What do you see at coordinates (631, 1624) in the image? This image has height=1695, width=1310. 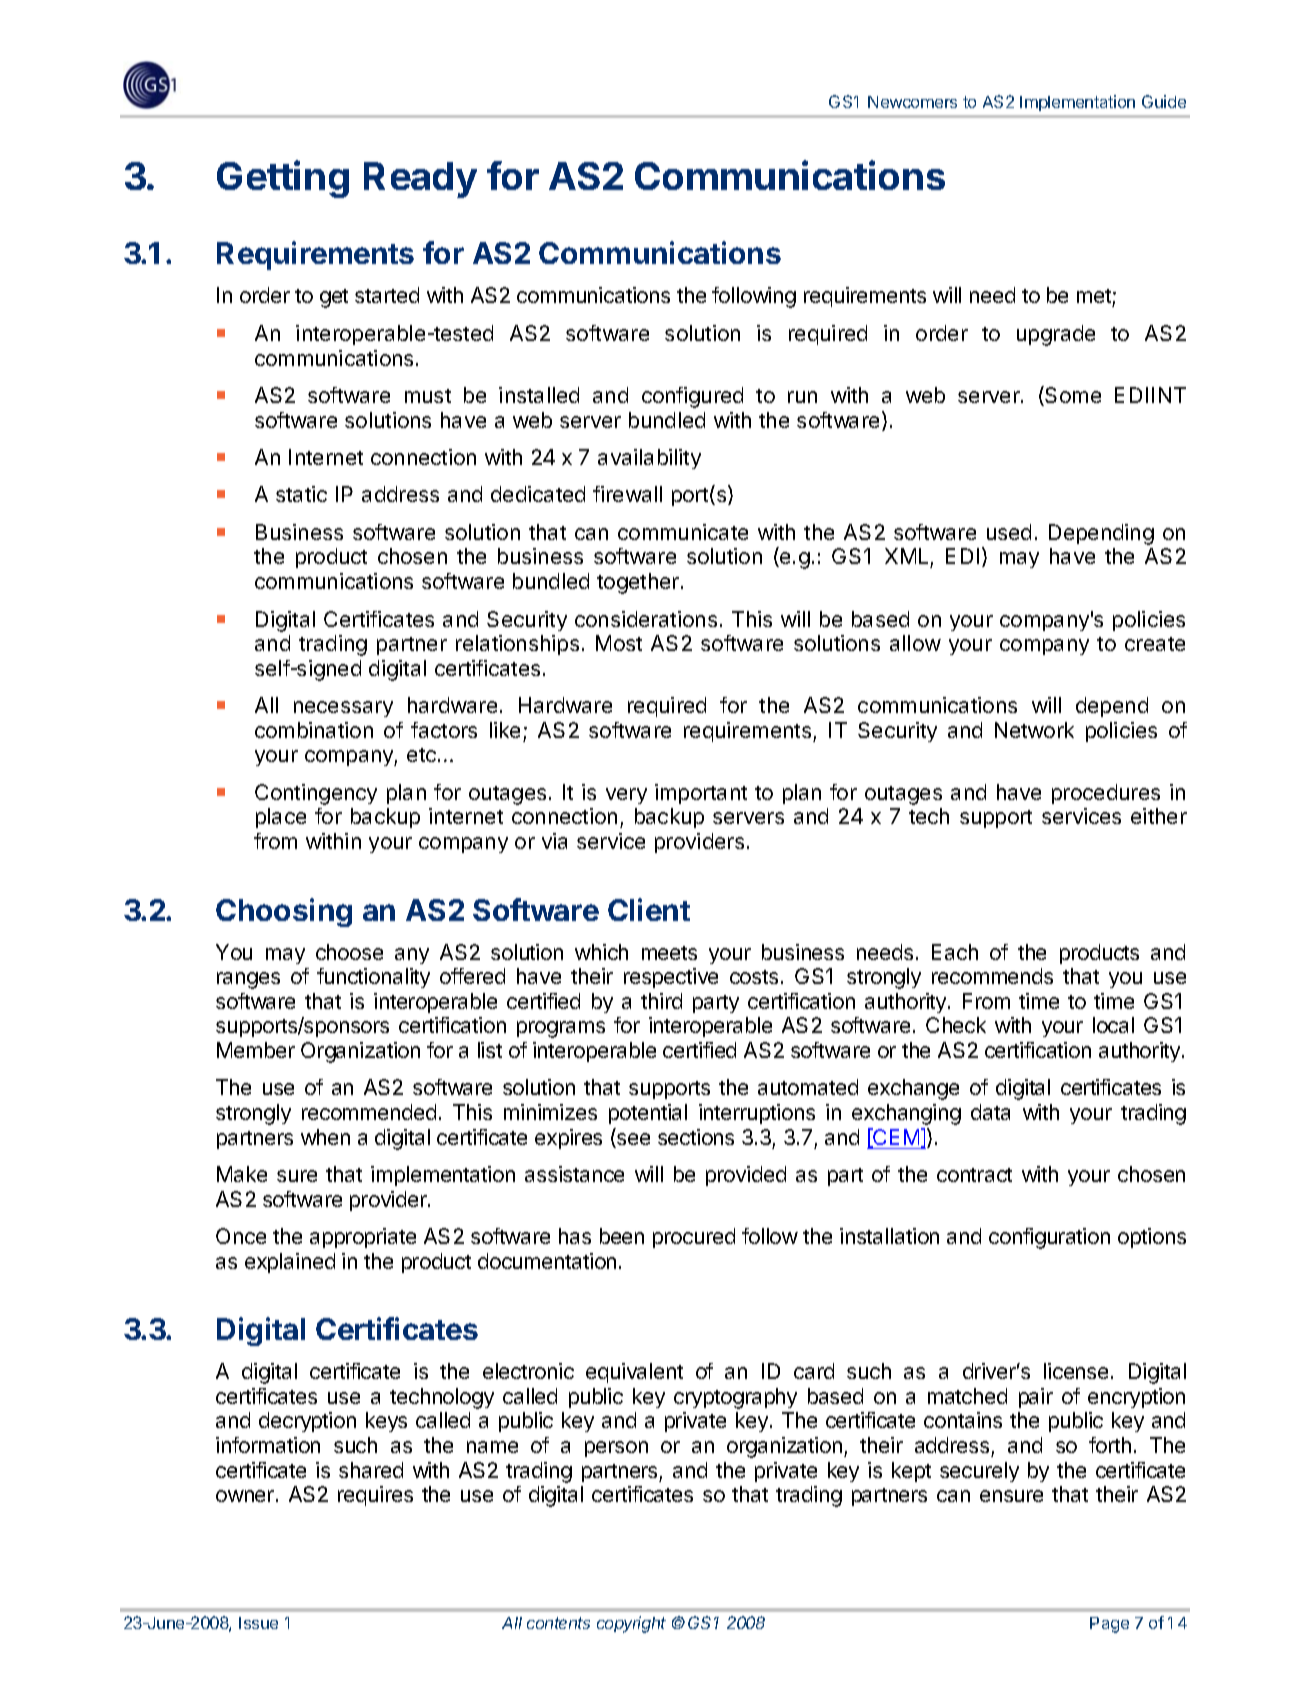 I see `copyright` at bounding box center [631, 1624].
